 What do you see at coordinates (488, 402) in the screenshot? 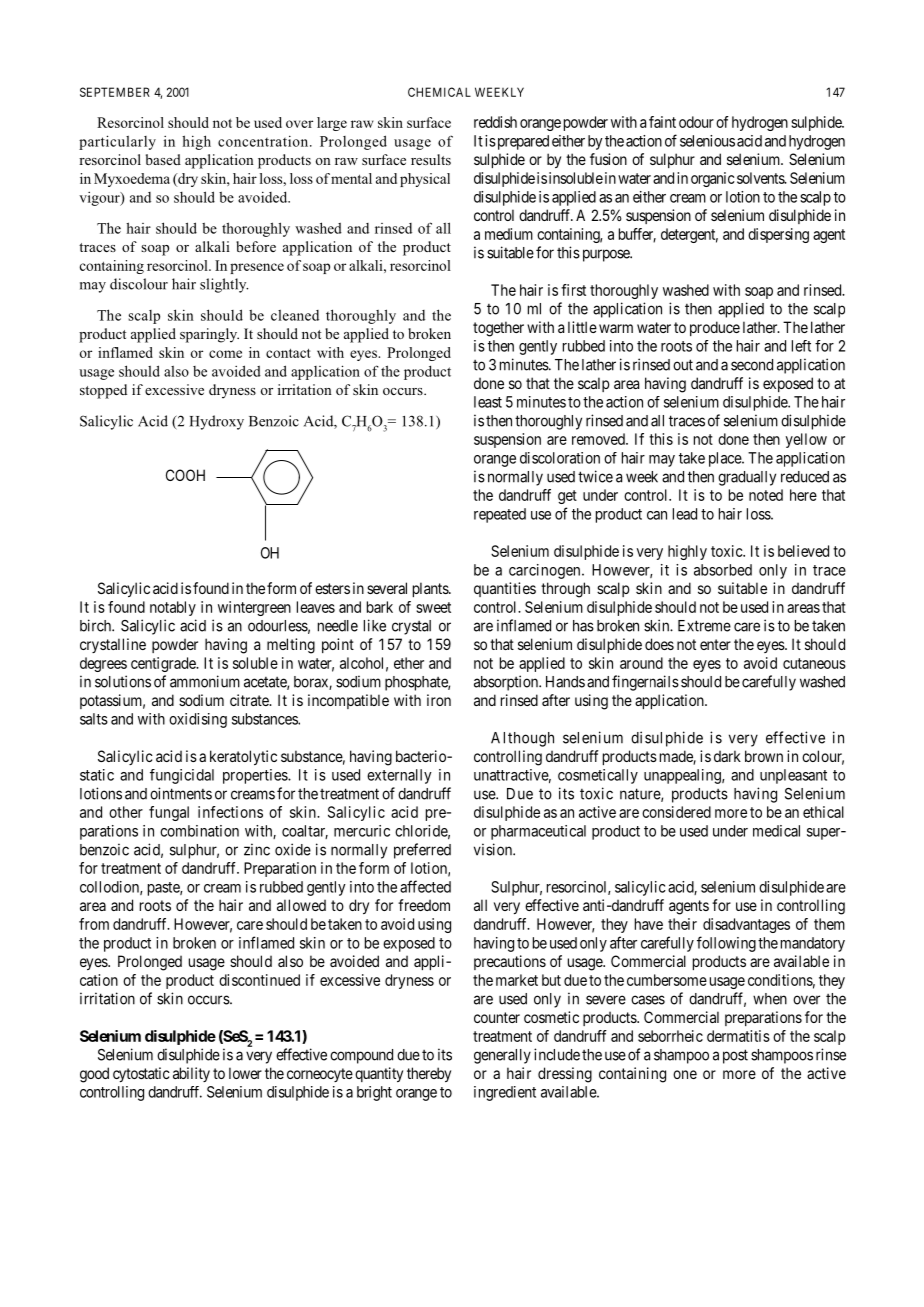
I see `least` at bounding box center [488, 402].
